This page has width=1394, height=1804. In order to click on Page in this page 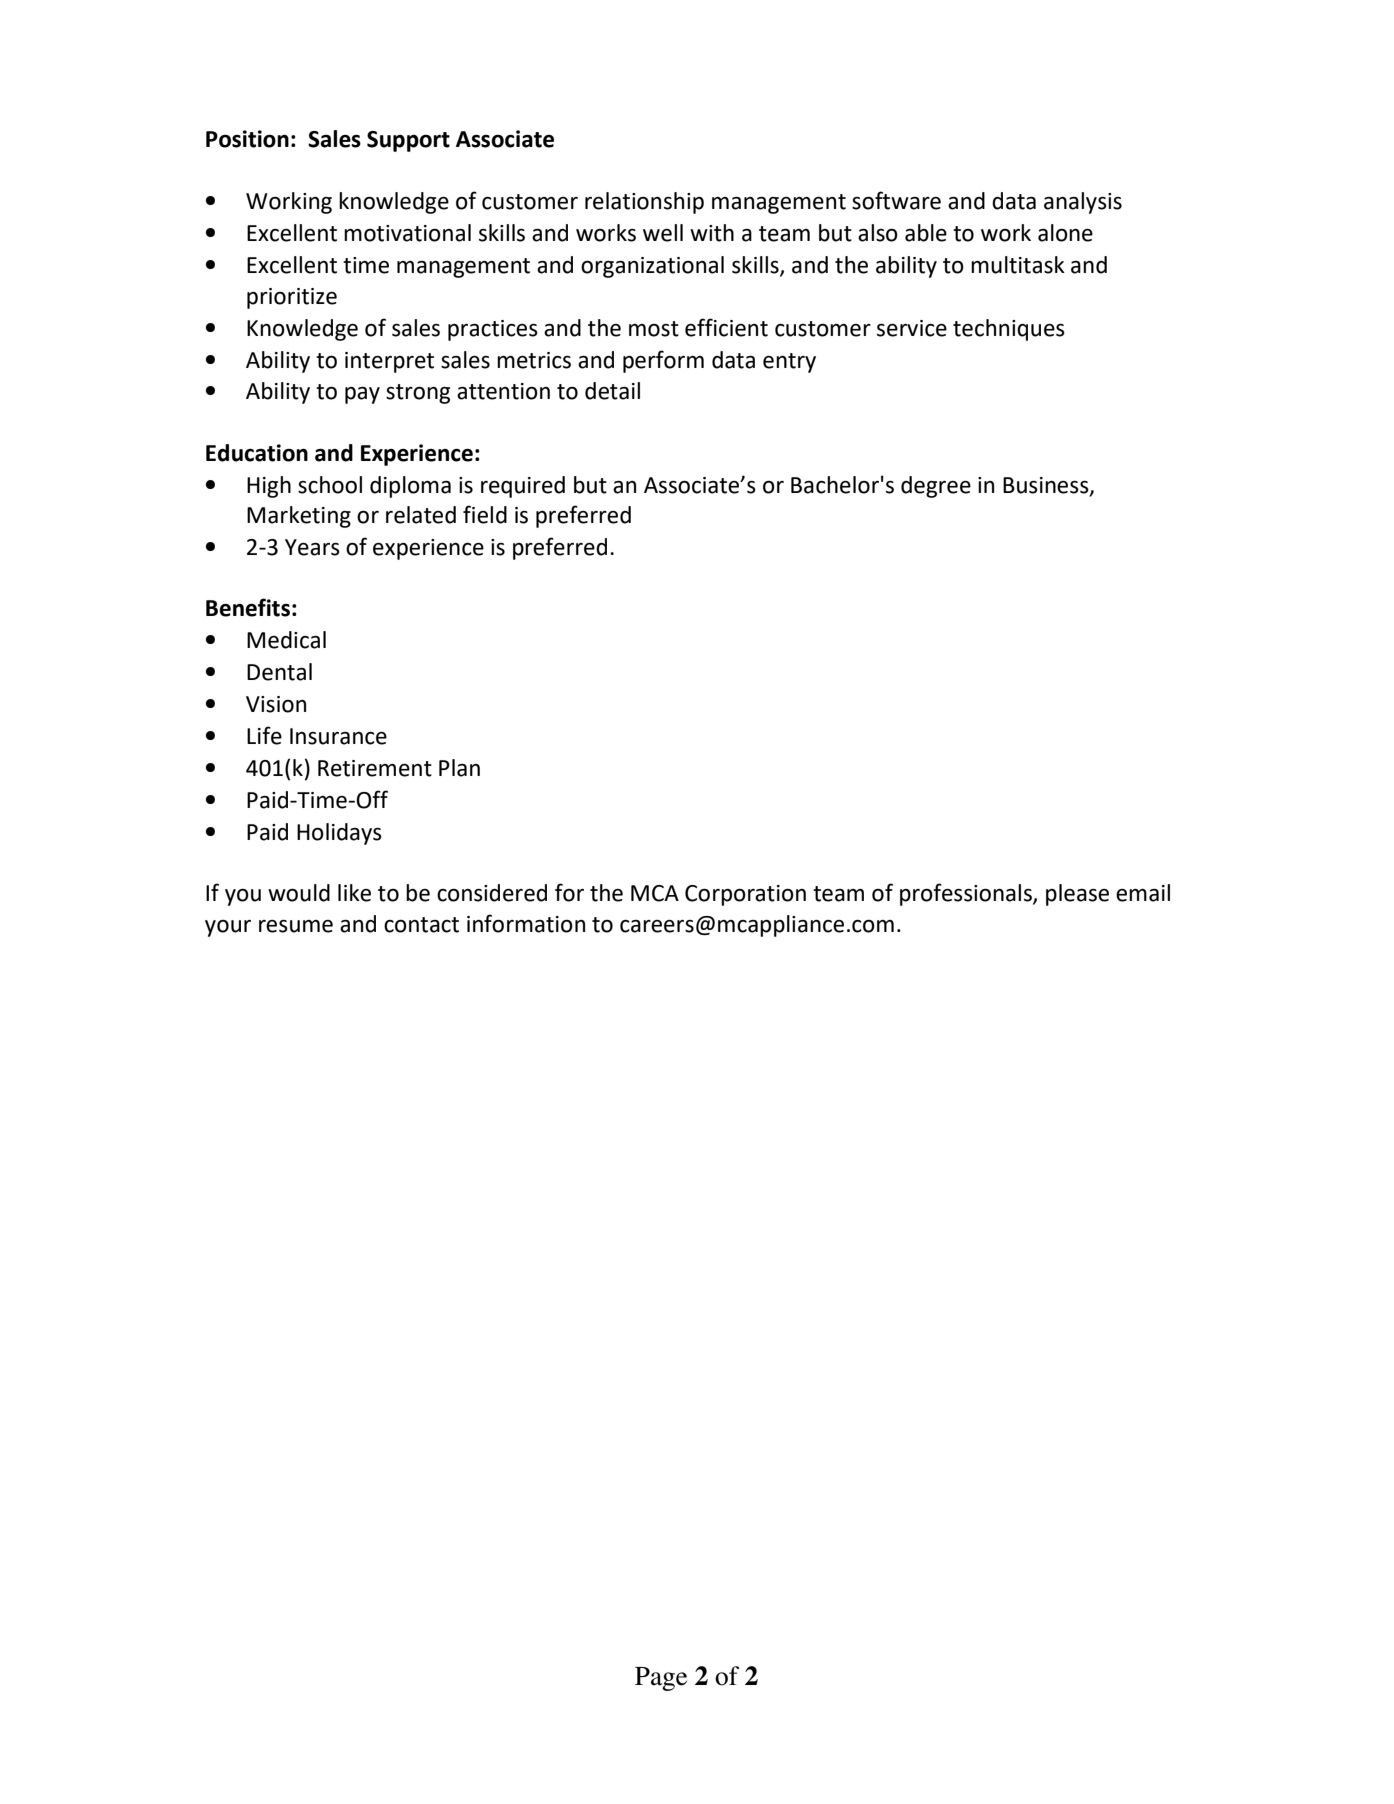, I will do `click(661, 1679)`.
